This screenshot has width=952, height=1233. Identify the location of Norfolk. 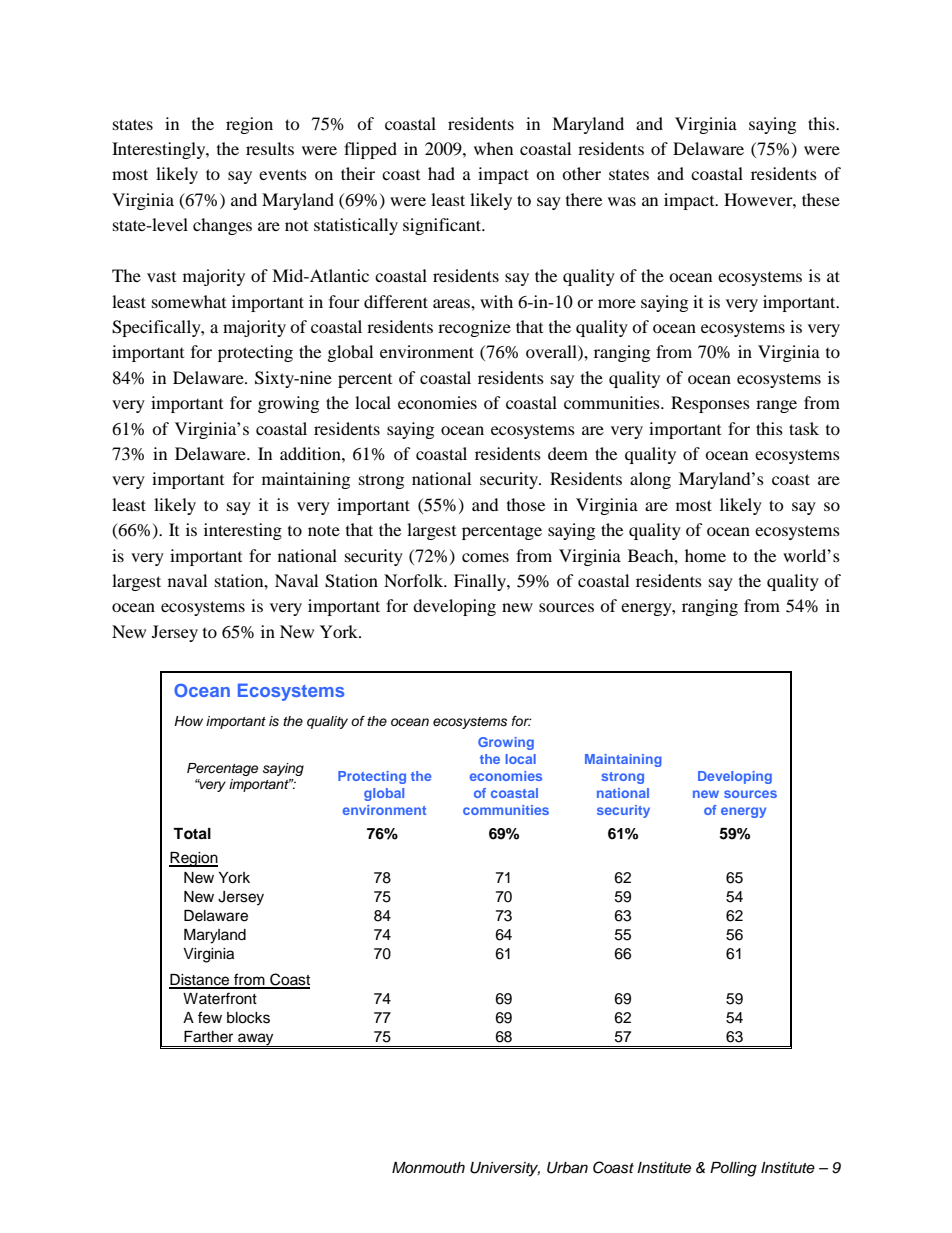
(415, 580).
